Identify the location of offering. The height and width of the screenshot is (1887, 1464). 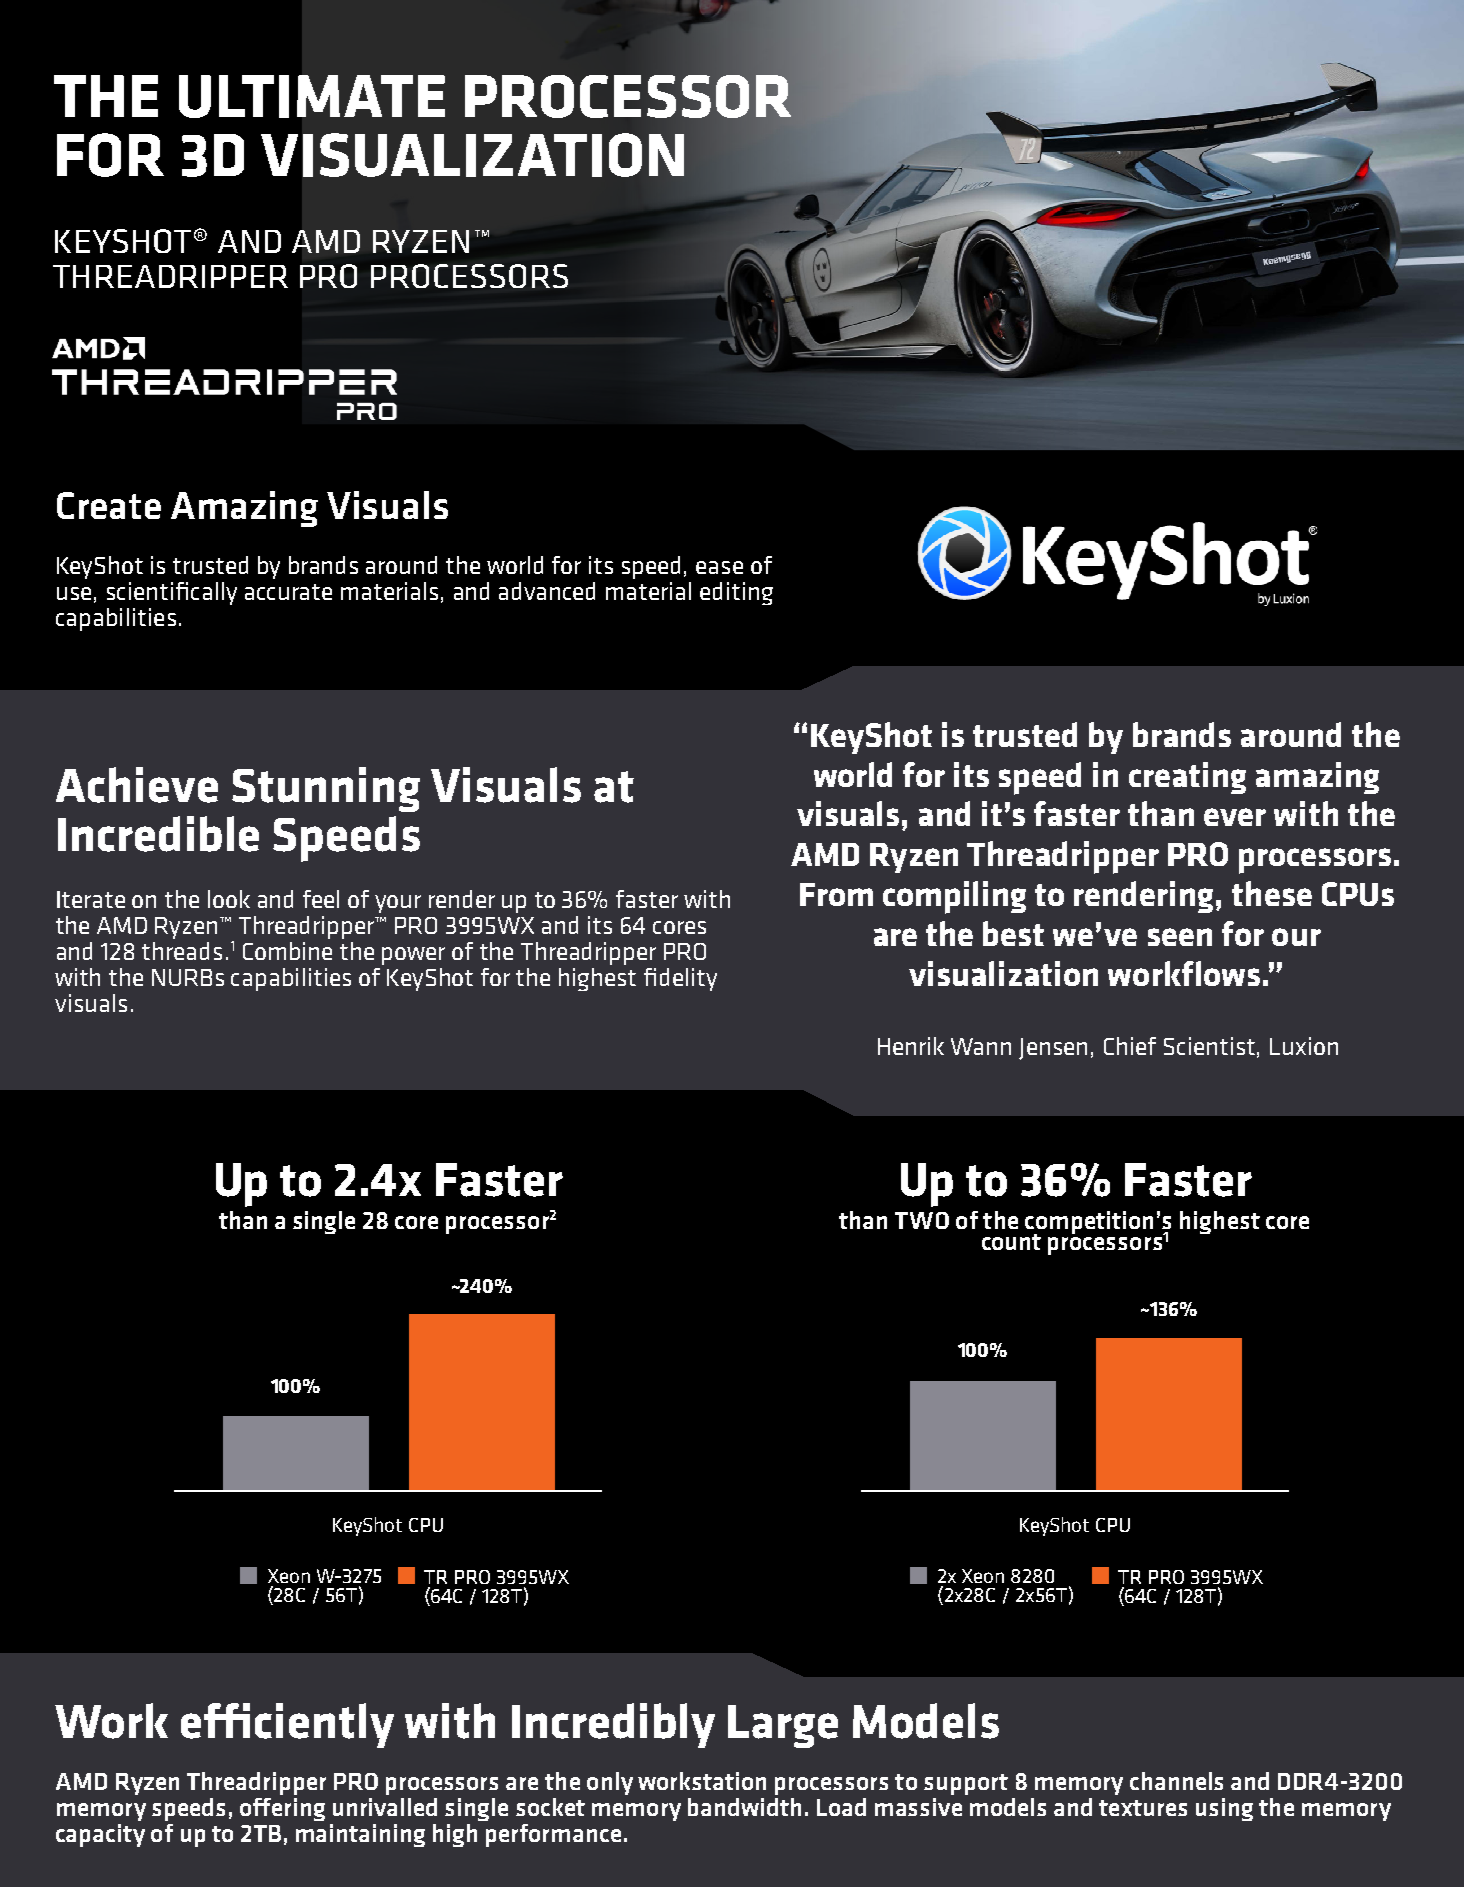
(282, 1809).
